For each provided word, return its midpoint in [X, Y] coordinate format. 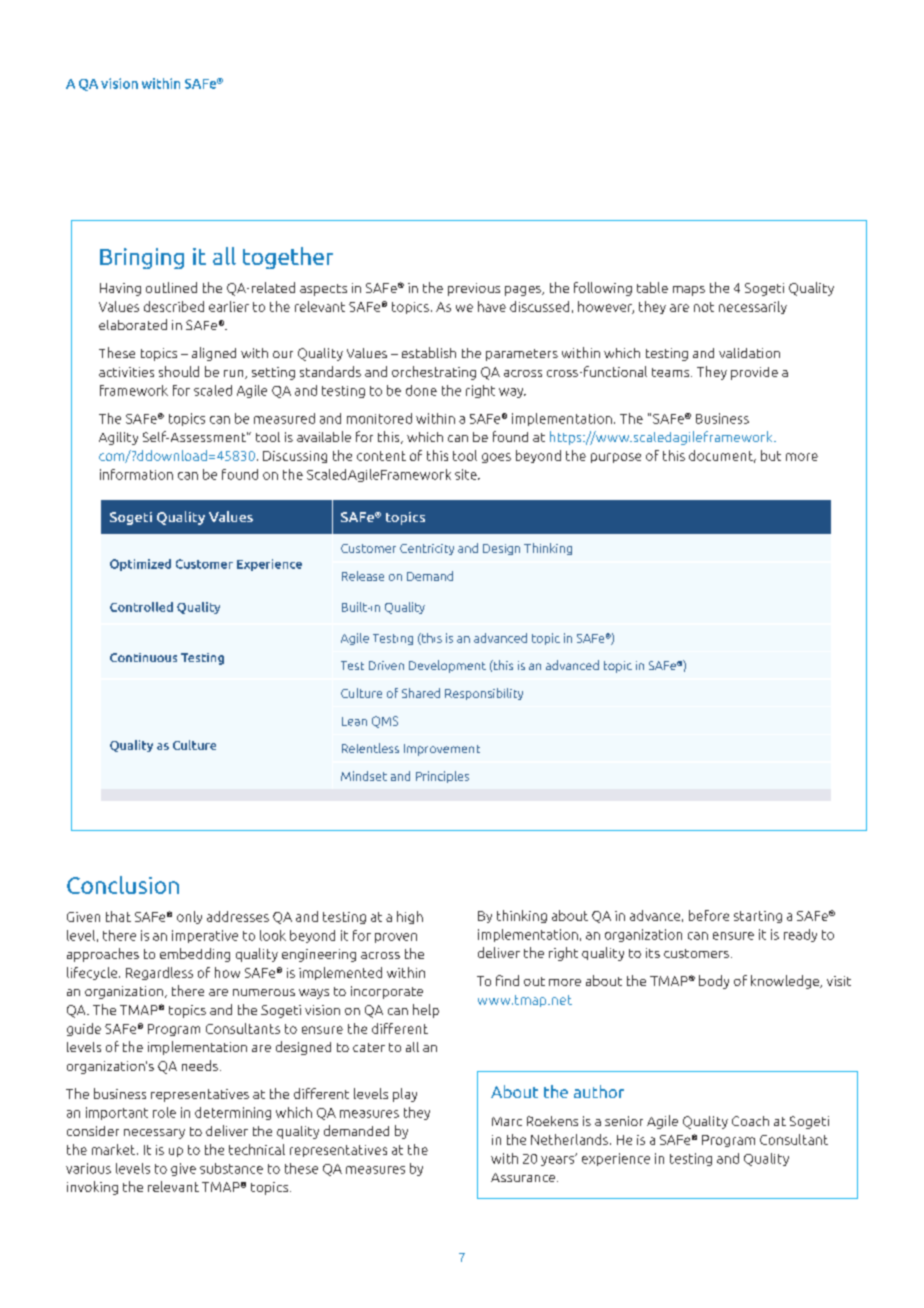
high [410, 917]
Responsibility [484, 694]
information [136, 474]
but [771, 455]
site [467, 474]
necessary [154, 1134]
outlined [171, 287]
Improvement [442, 750]
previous [474, 289]
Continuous [143, 657]
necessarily [753, 307]
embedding [195, 955]
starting [758, 917]
